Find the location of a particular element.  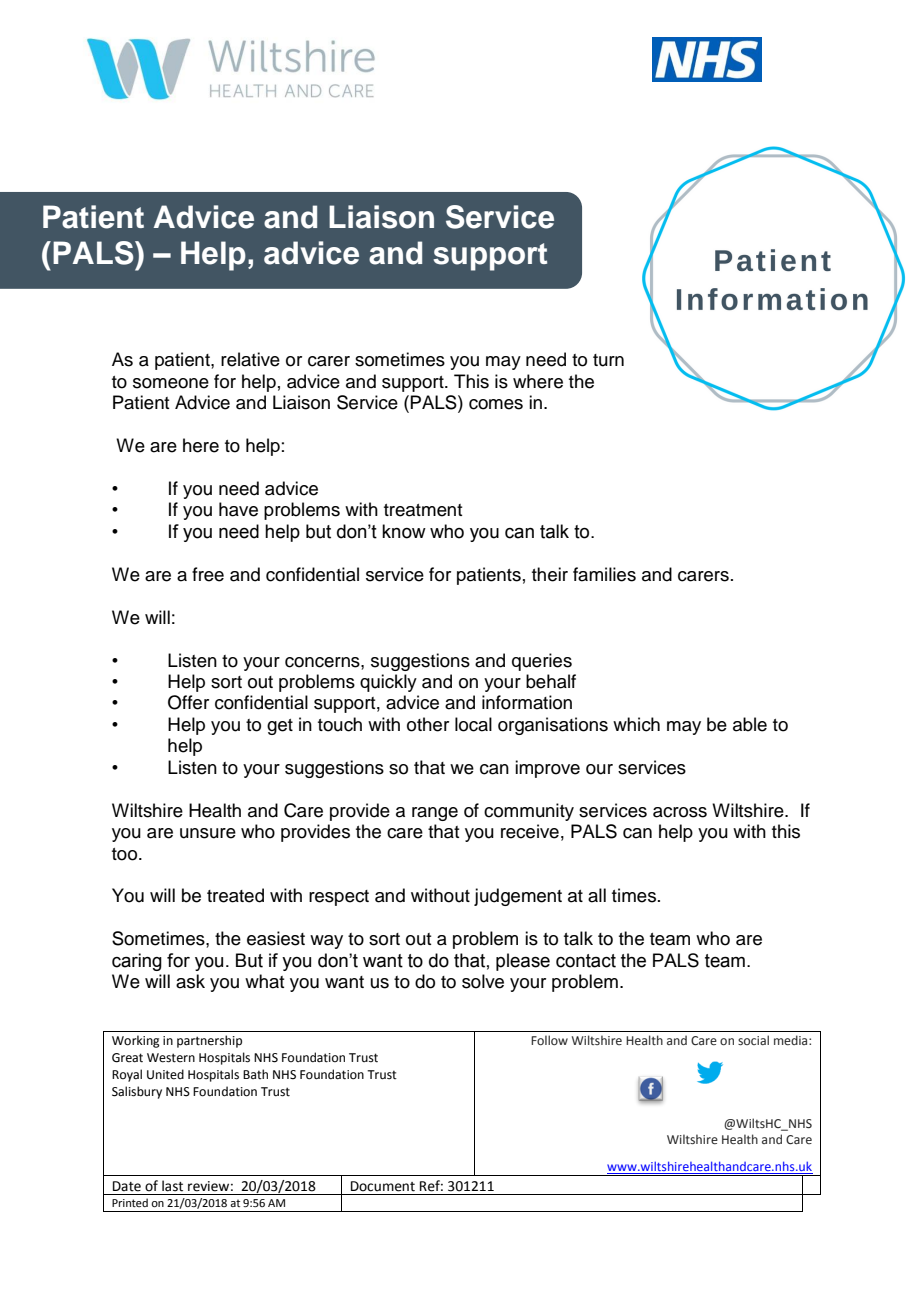

comes is located at coordinates (496, 404).
